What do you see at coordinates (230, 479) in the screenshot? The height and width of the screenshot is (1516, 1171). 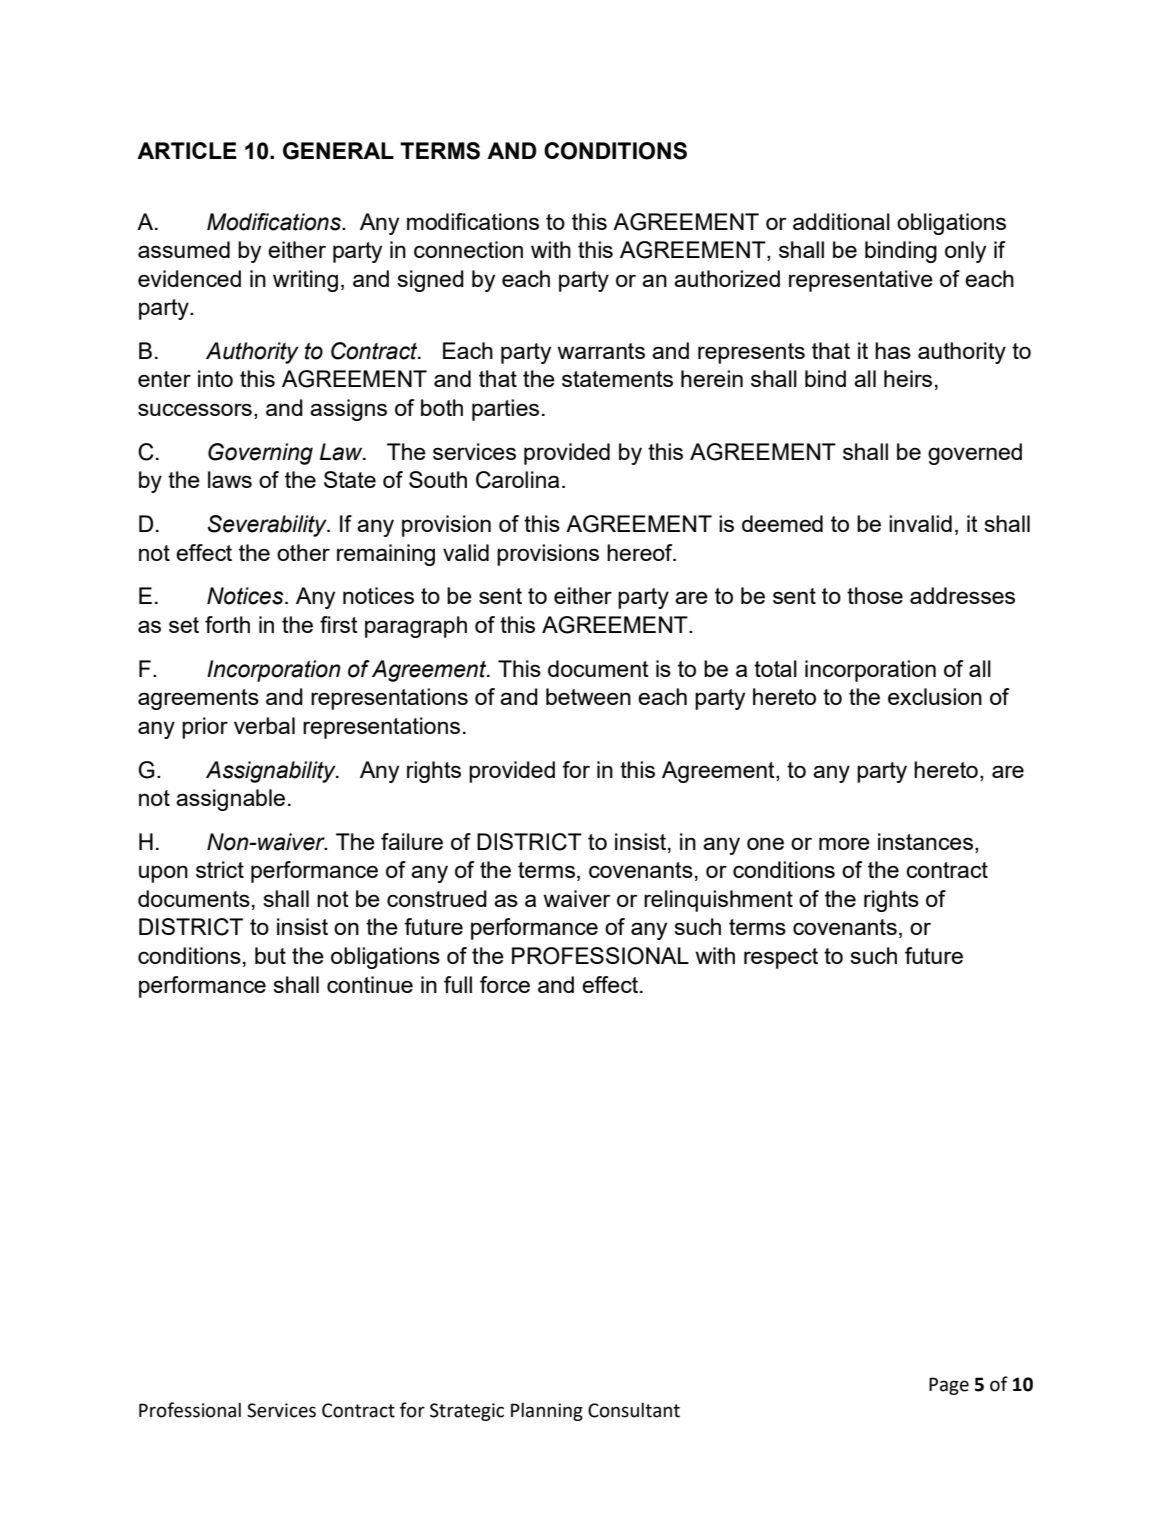 I see `laws` at bounding box center [230, 479].
